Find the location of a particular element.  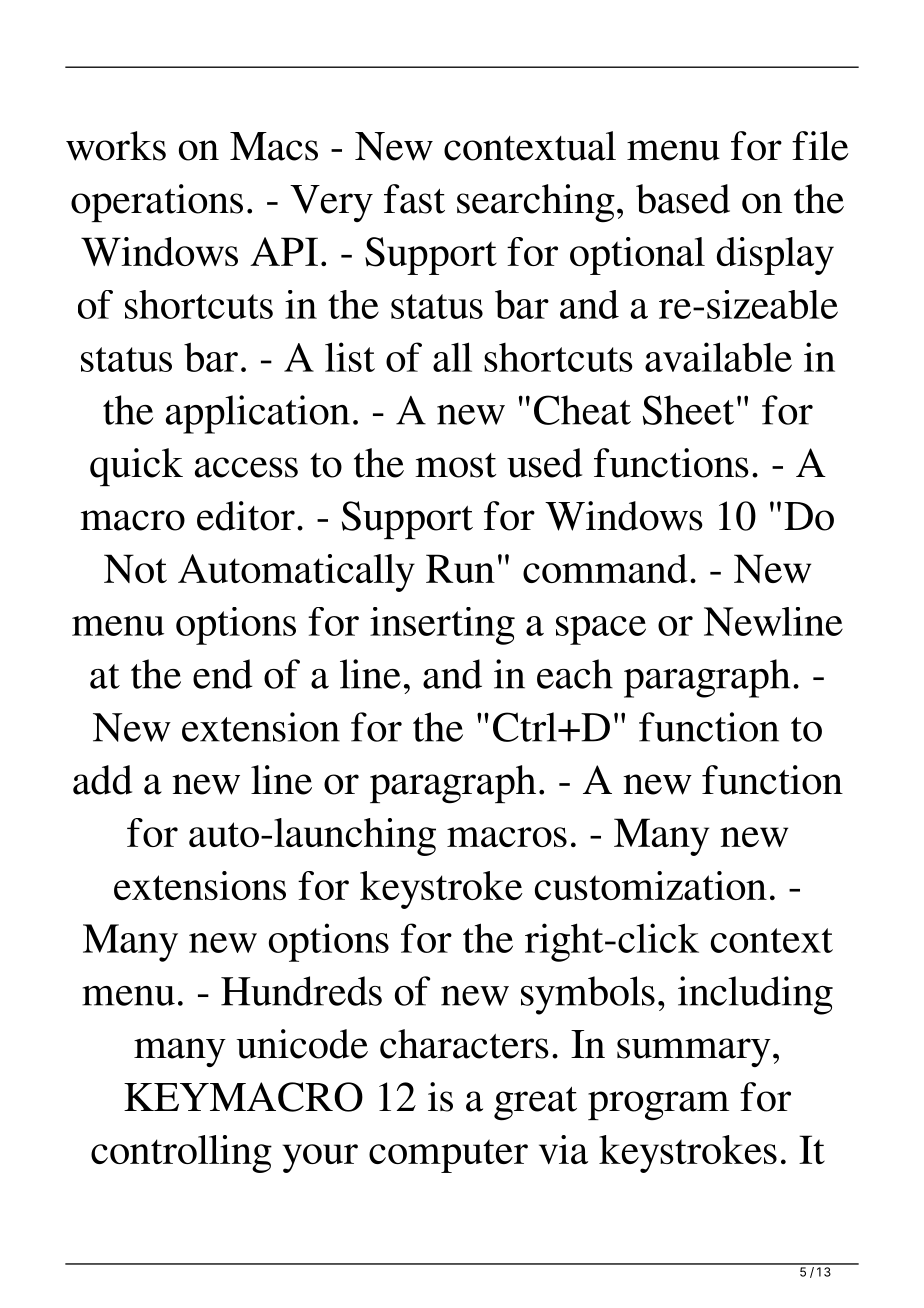

quick is located at coordinates (136, 467).
